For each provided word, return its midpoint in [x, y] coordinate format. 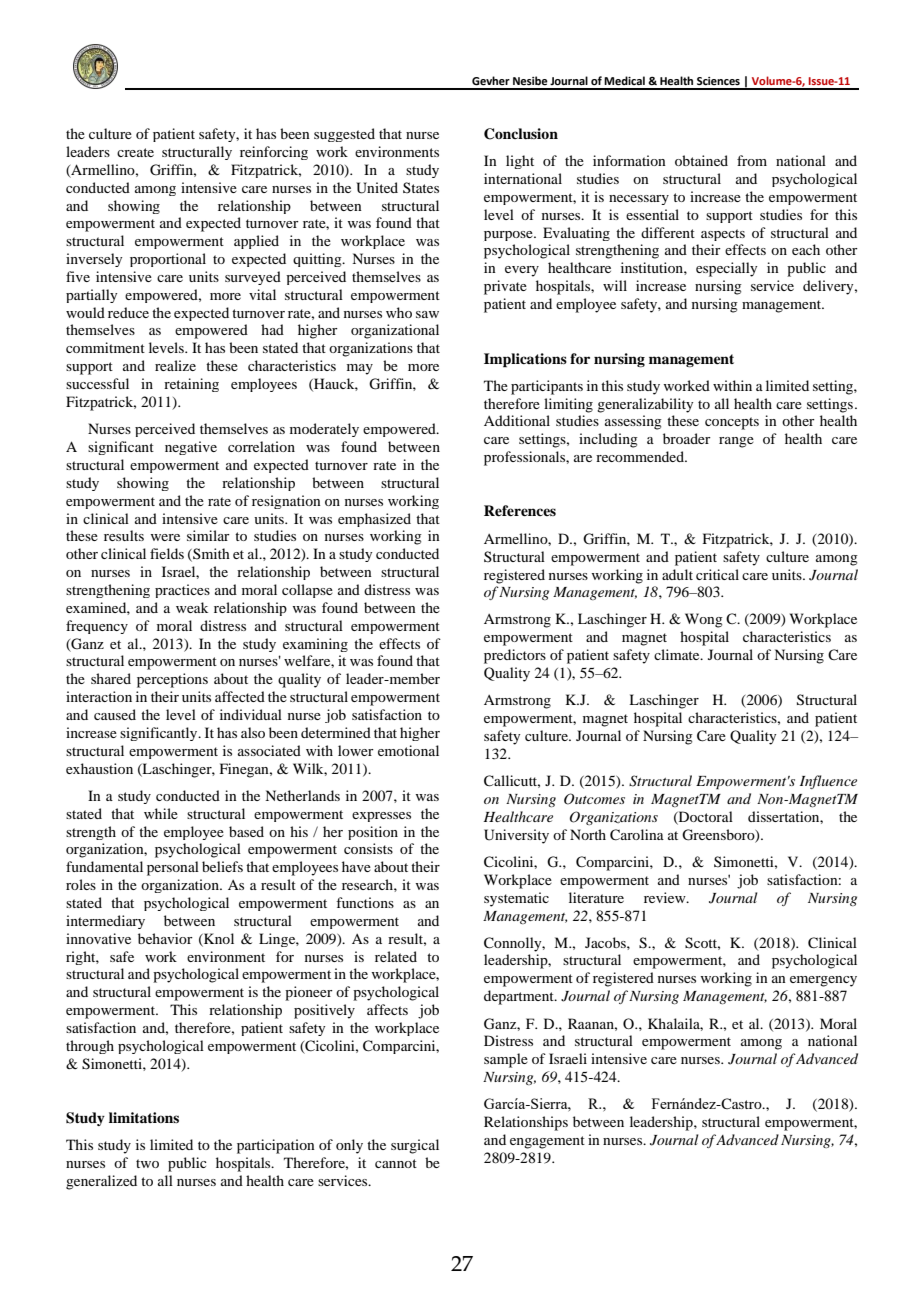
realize [175, 365]
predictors [515, 656]
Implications [525, 360]
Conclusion [521, 134]
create [135, 152]
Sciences [718, 81]
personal [173, 868]
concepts [732, 423]
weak [192, 607]
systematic [516, 899]
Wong [704, 620]
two [147, 1163]
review [666, 897]
